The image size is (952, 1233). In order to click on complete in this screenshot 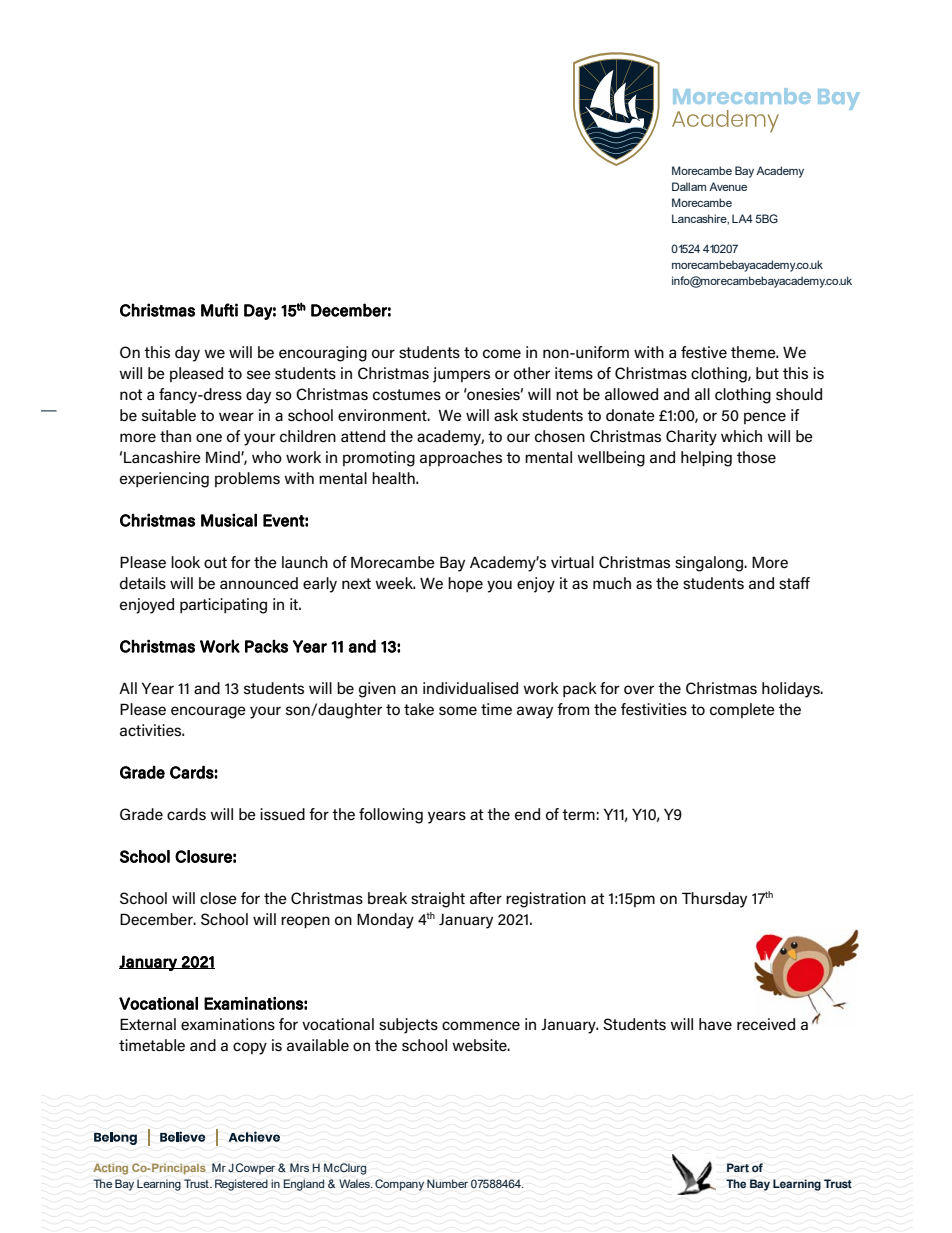, I will do `click(742, 710)`.
